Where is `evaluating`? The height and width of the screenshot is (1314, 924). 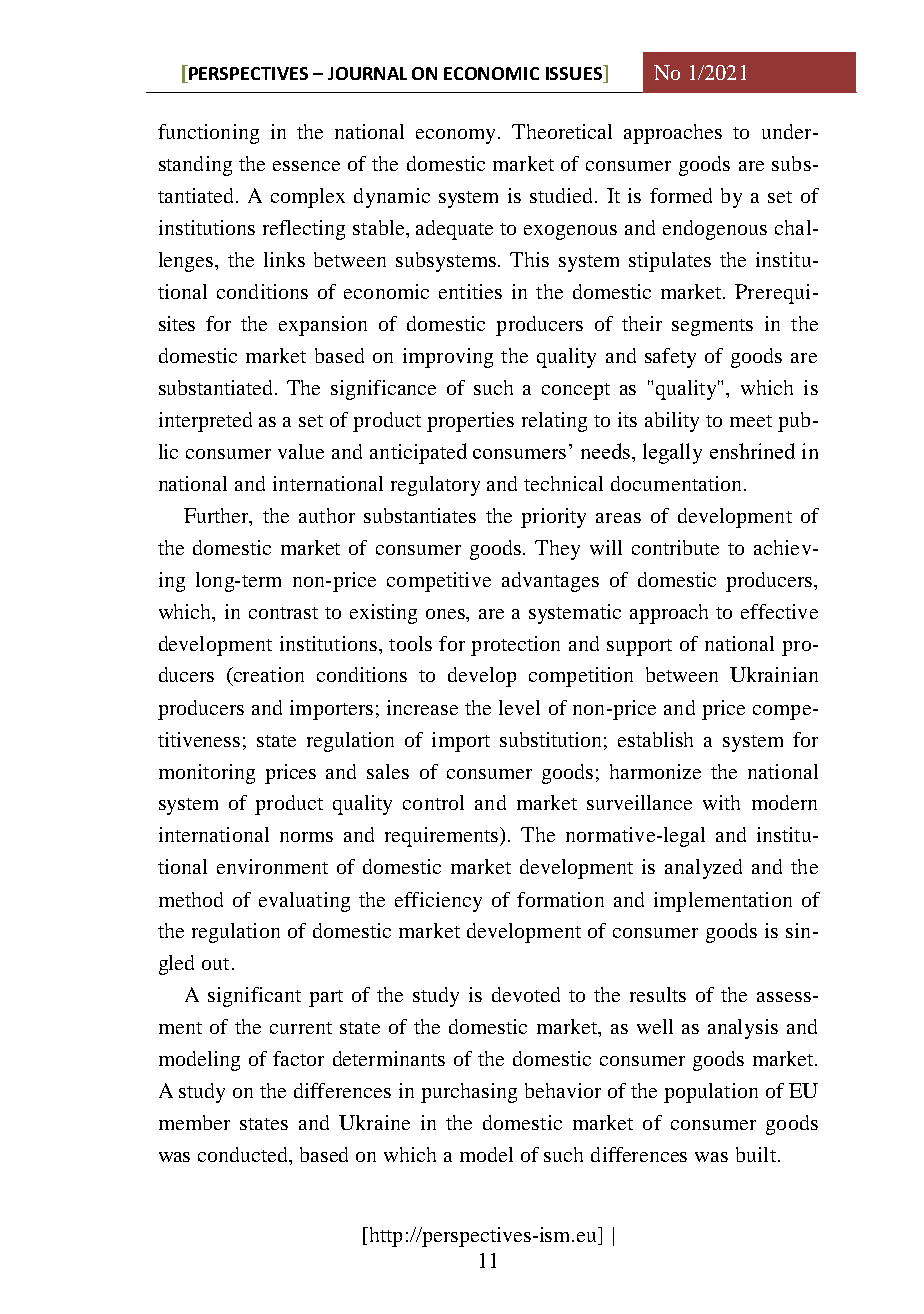
evaluating is located at coordinates (304, 902).
